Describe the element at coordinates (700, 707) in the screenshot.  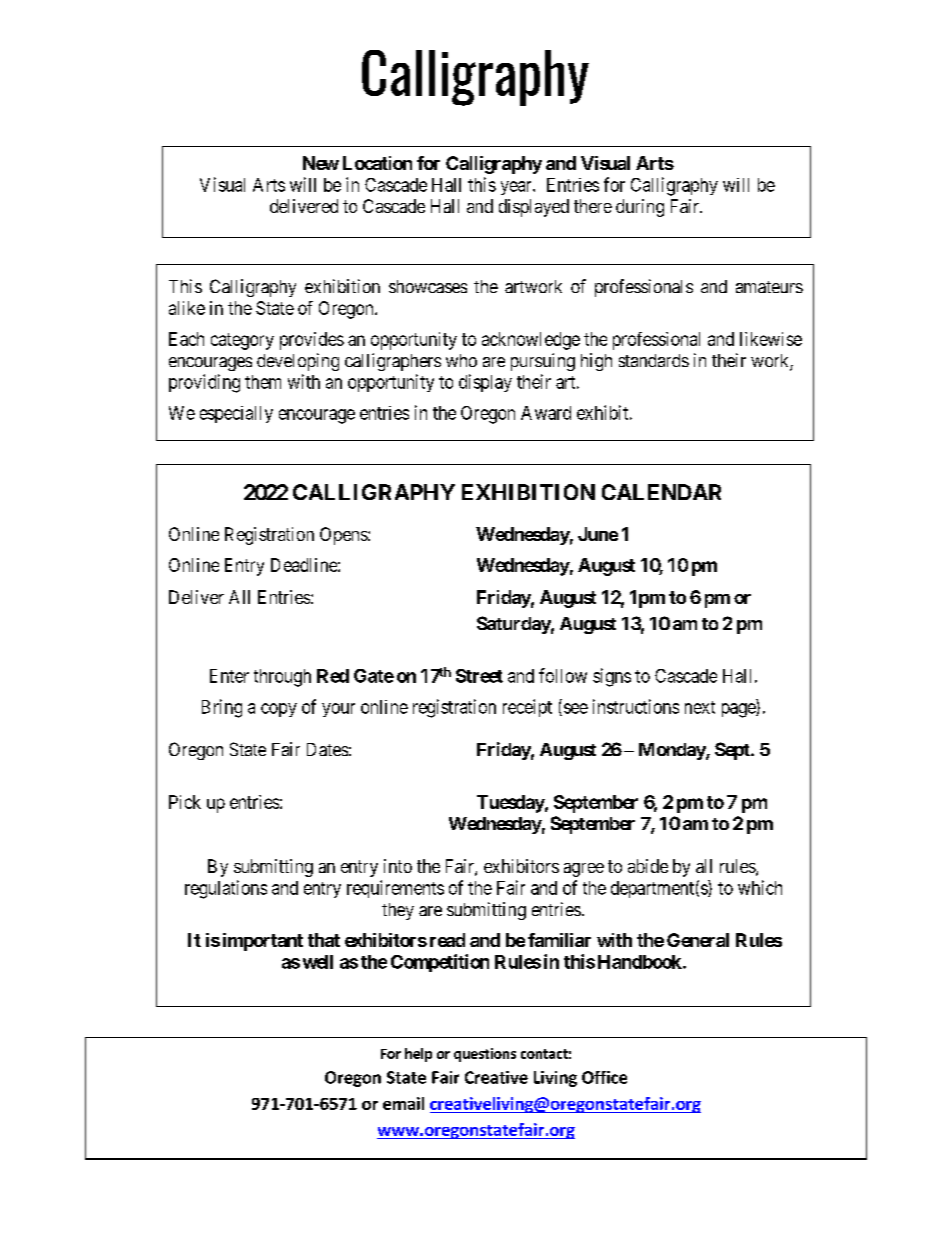
I see `next` at that location.
